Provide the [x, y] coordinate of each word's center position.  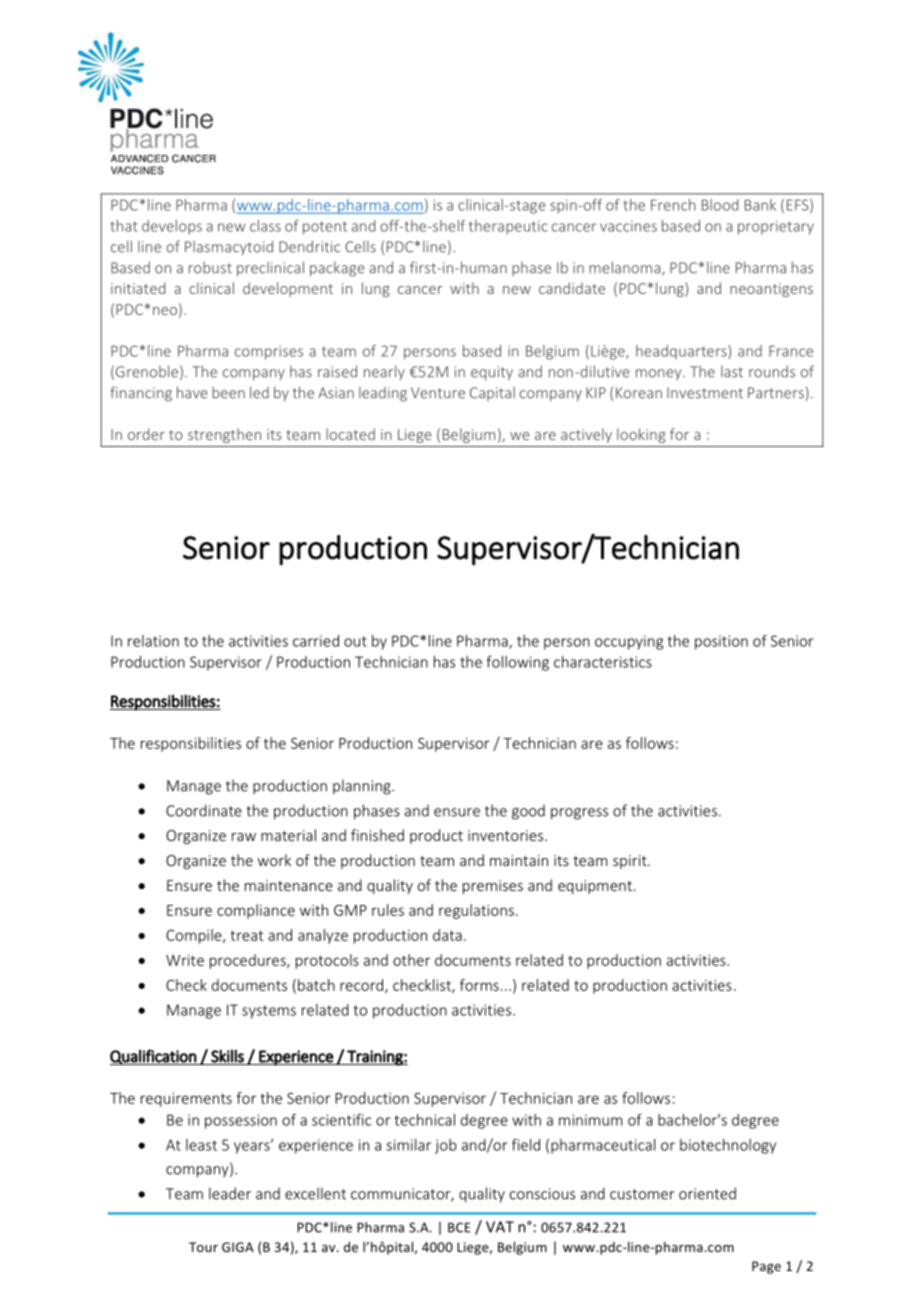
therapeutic [508, 227]
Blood [720, 205]
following [518, 663]
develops [172, 227]
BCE [459, 1227]
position [721, 642]
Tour [203, 1247]
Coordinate [204, 810]
